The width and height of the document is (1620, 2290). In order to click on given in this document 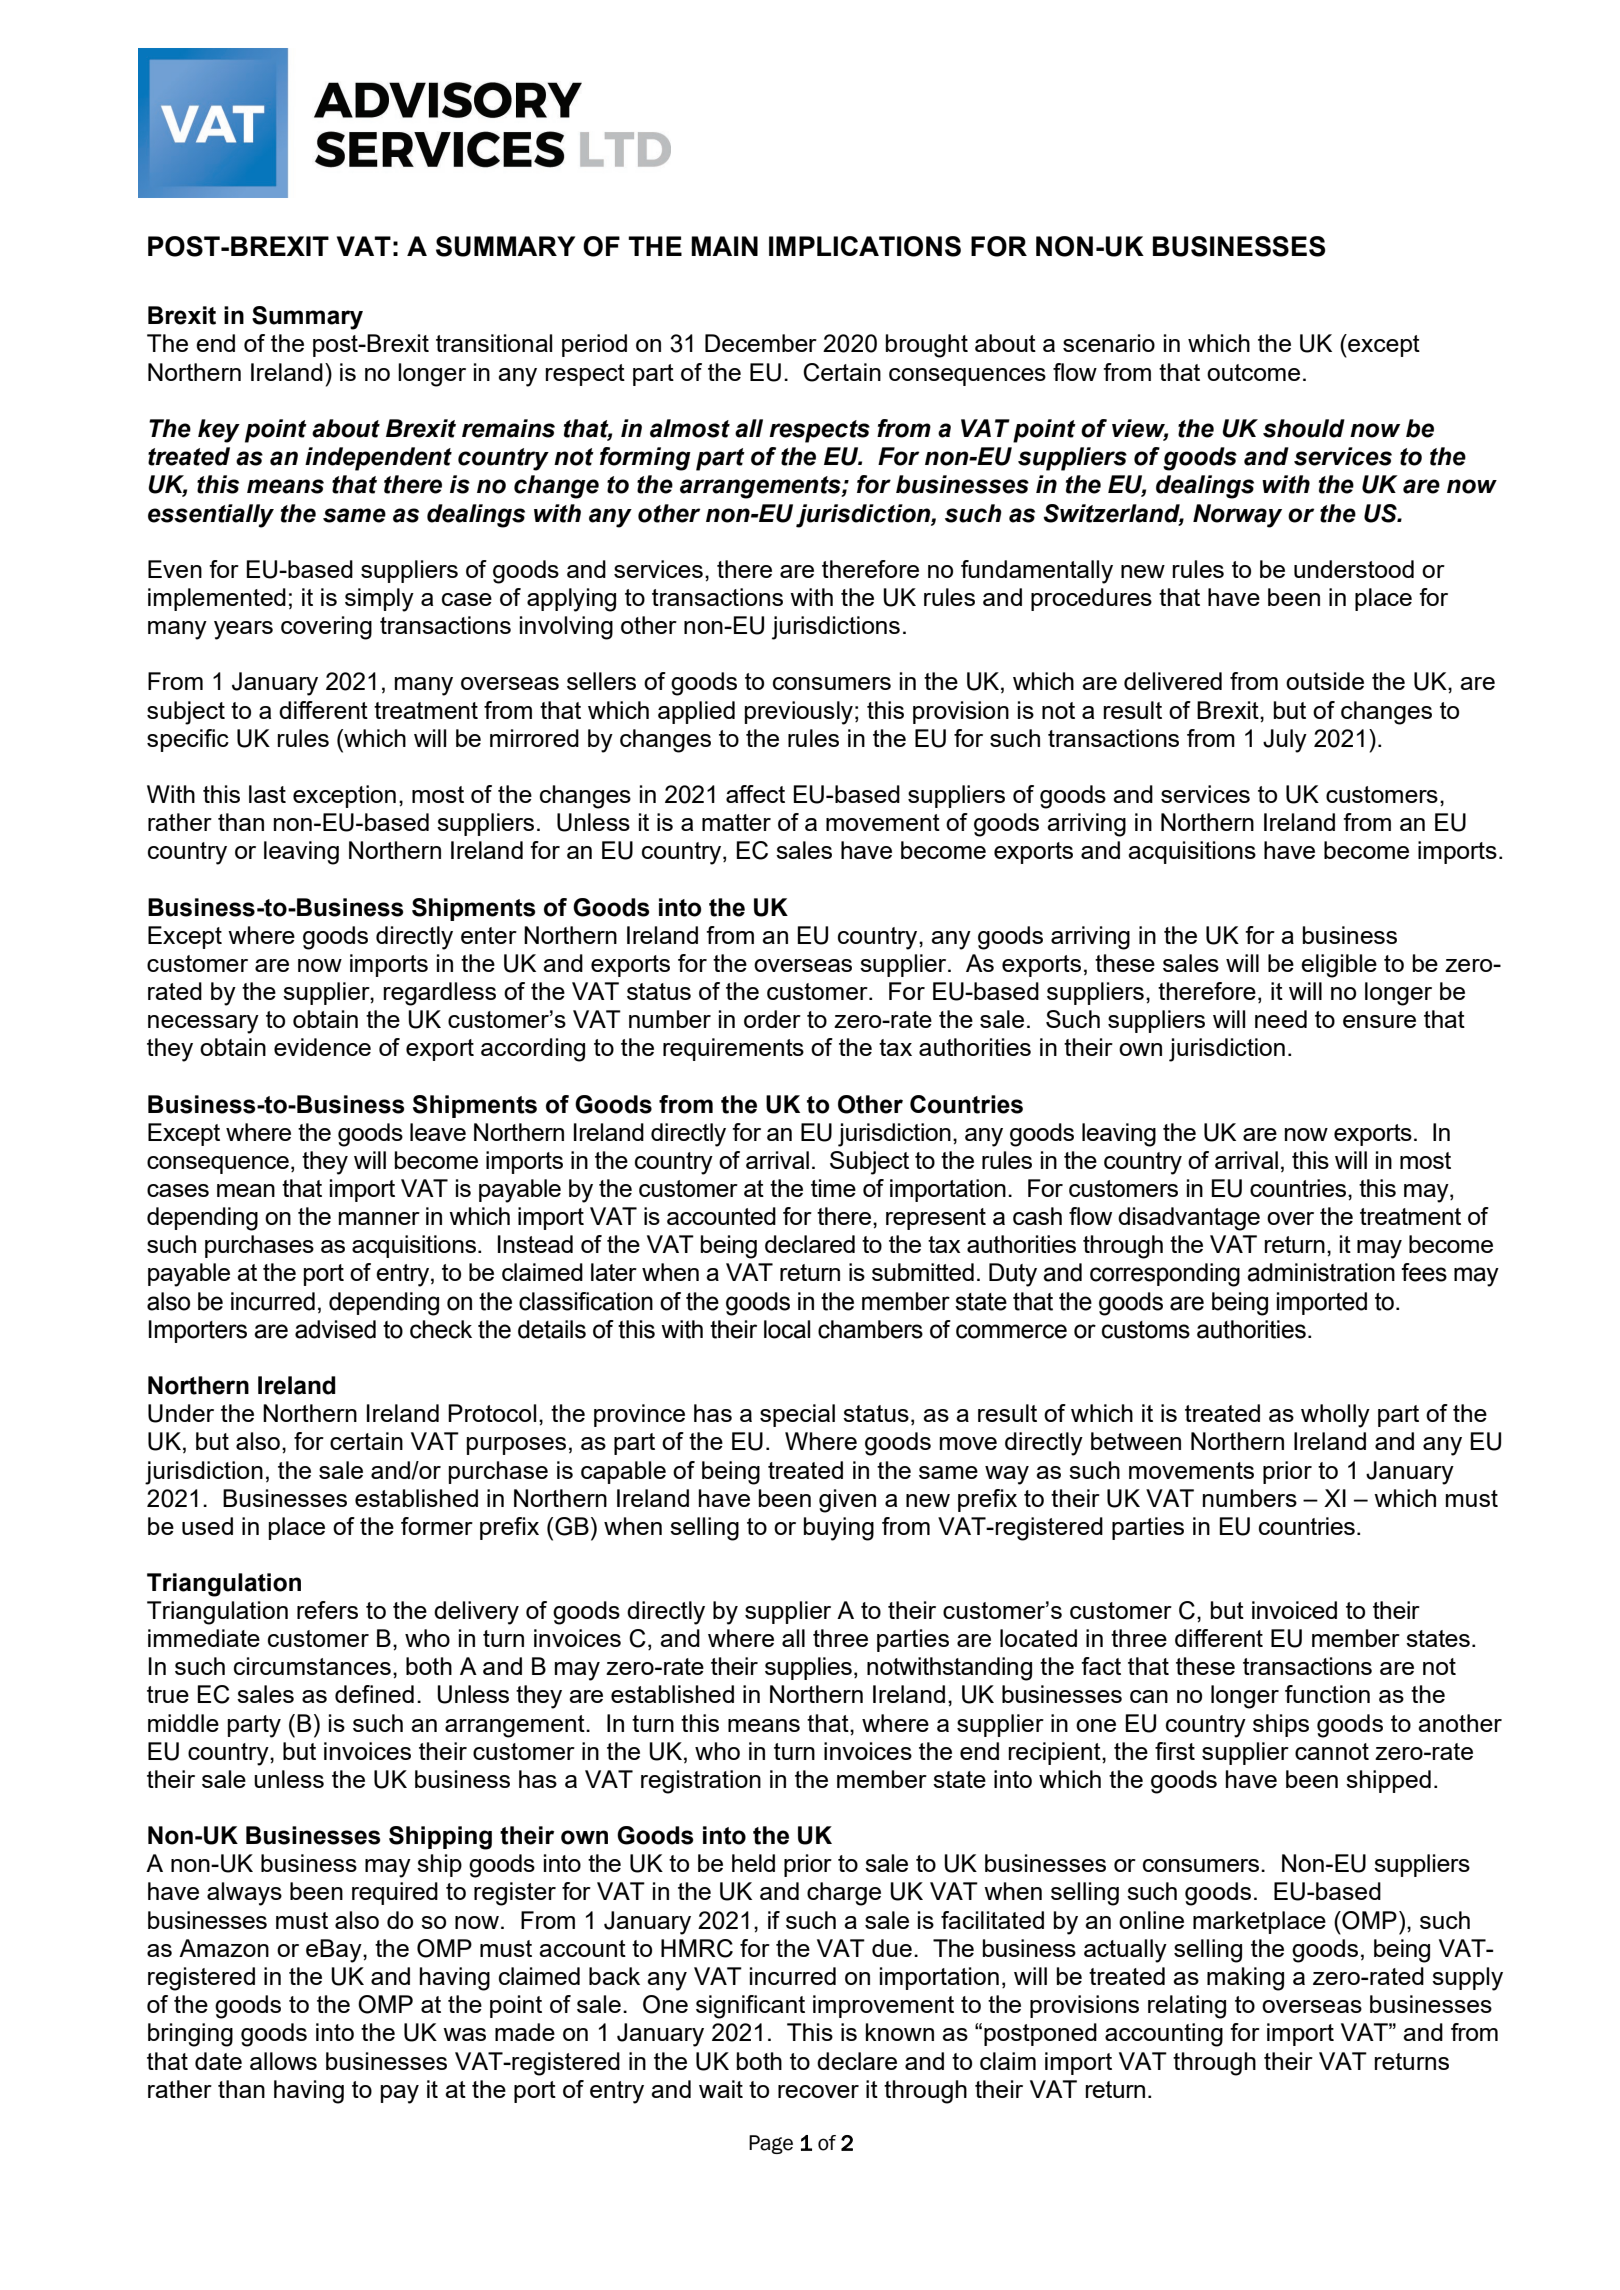, I will do `click(847, 1501)`.
